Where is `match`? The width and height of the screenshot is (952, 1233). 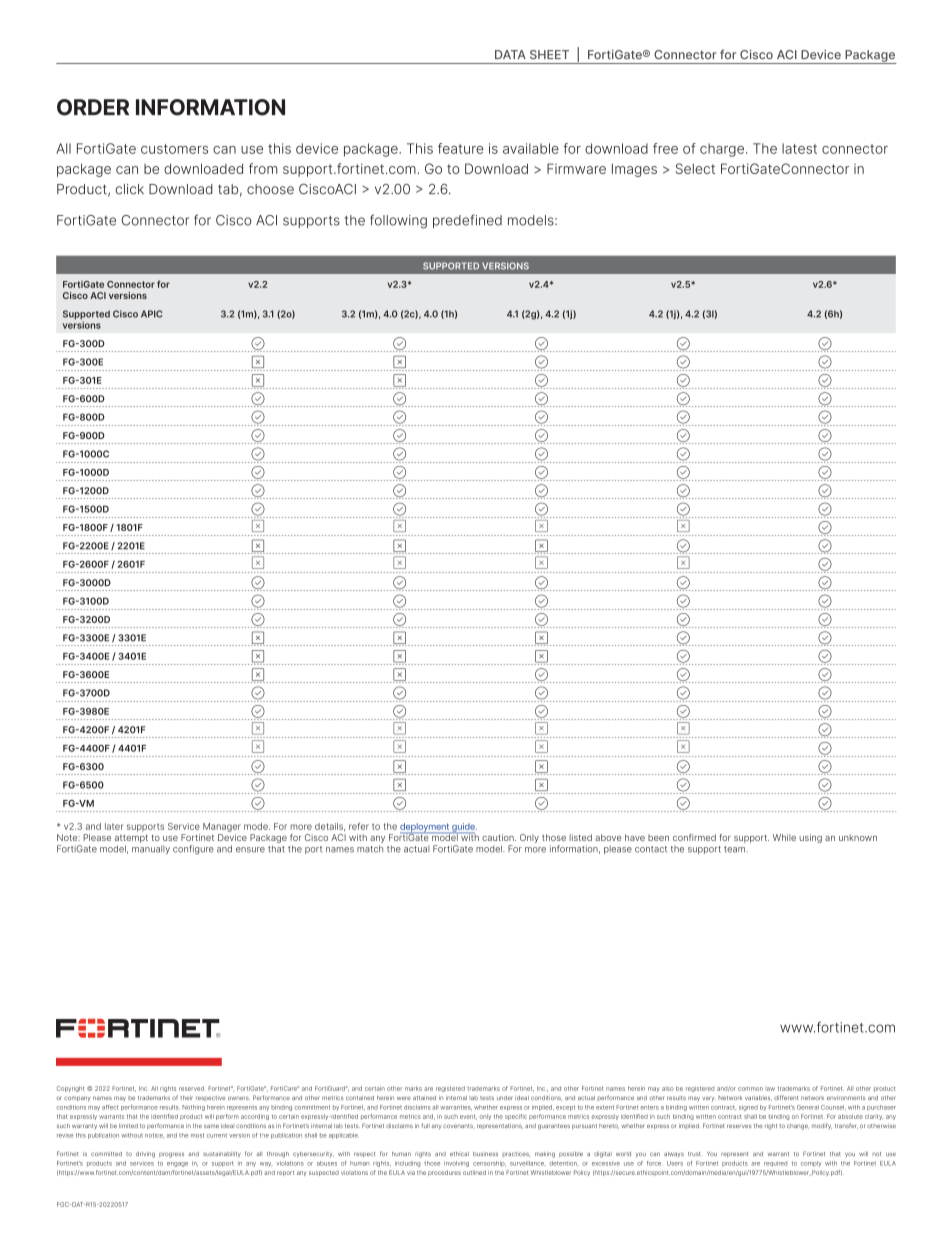
match is located at coordinates (370, 849).
